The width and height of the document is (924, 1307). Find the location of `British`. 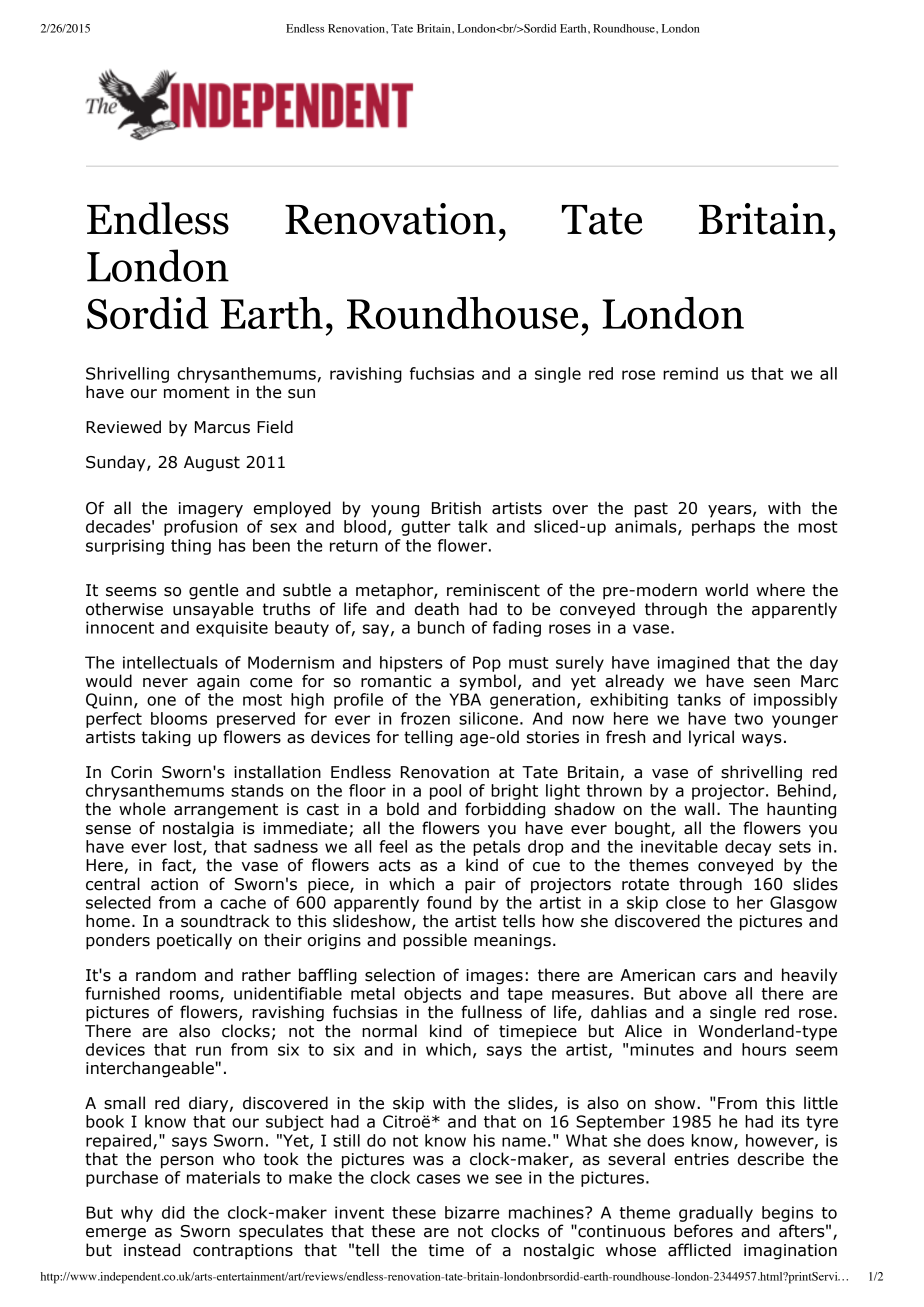

British is located at coordinates (456, 508).
